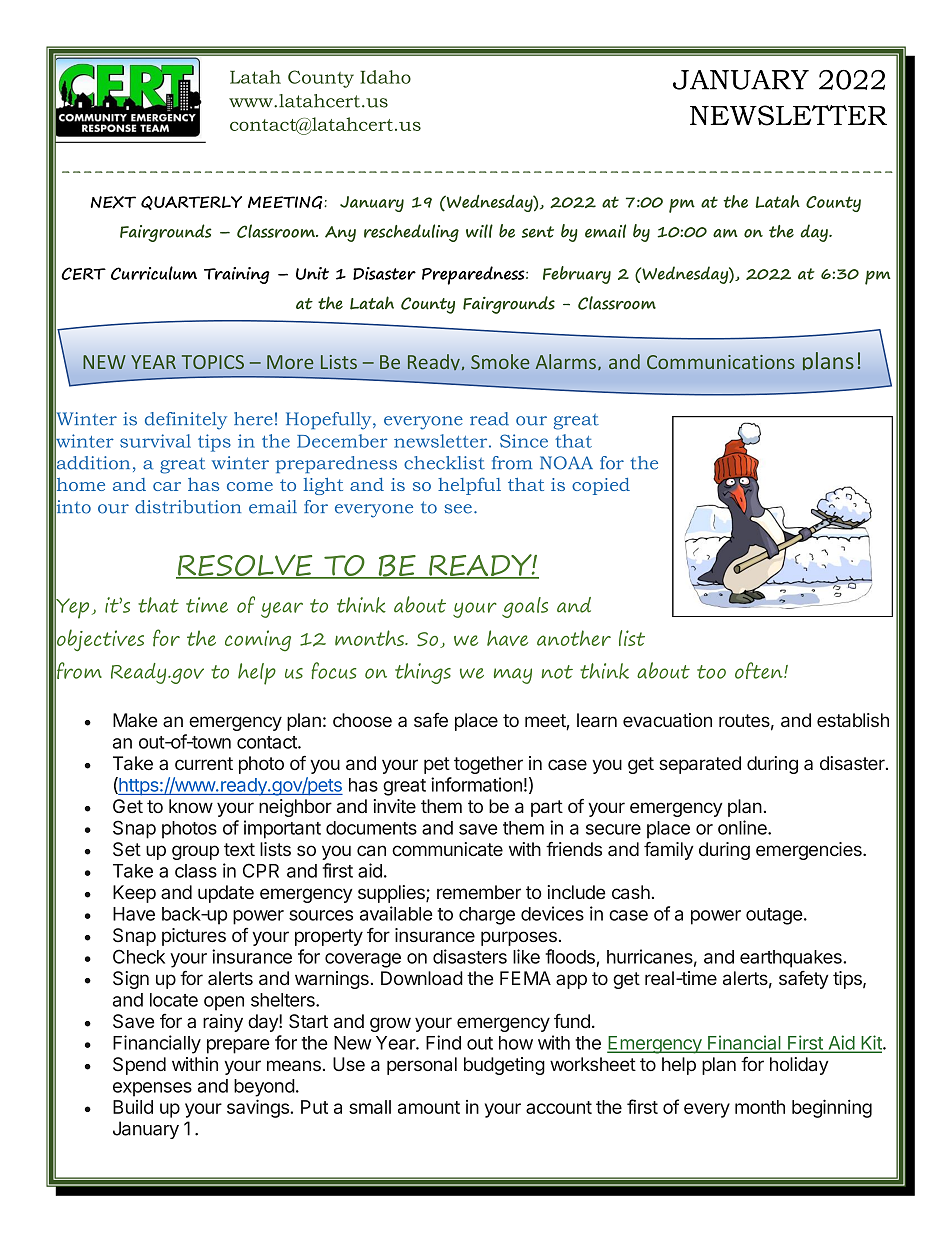 Image resolution: width=952 pixels, height=1233 pixels. Describe the element at coordinates (385, 77) in the screenshot. I see `Idaho` at that location.
